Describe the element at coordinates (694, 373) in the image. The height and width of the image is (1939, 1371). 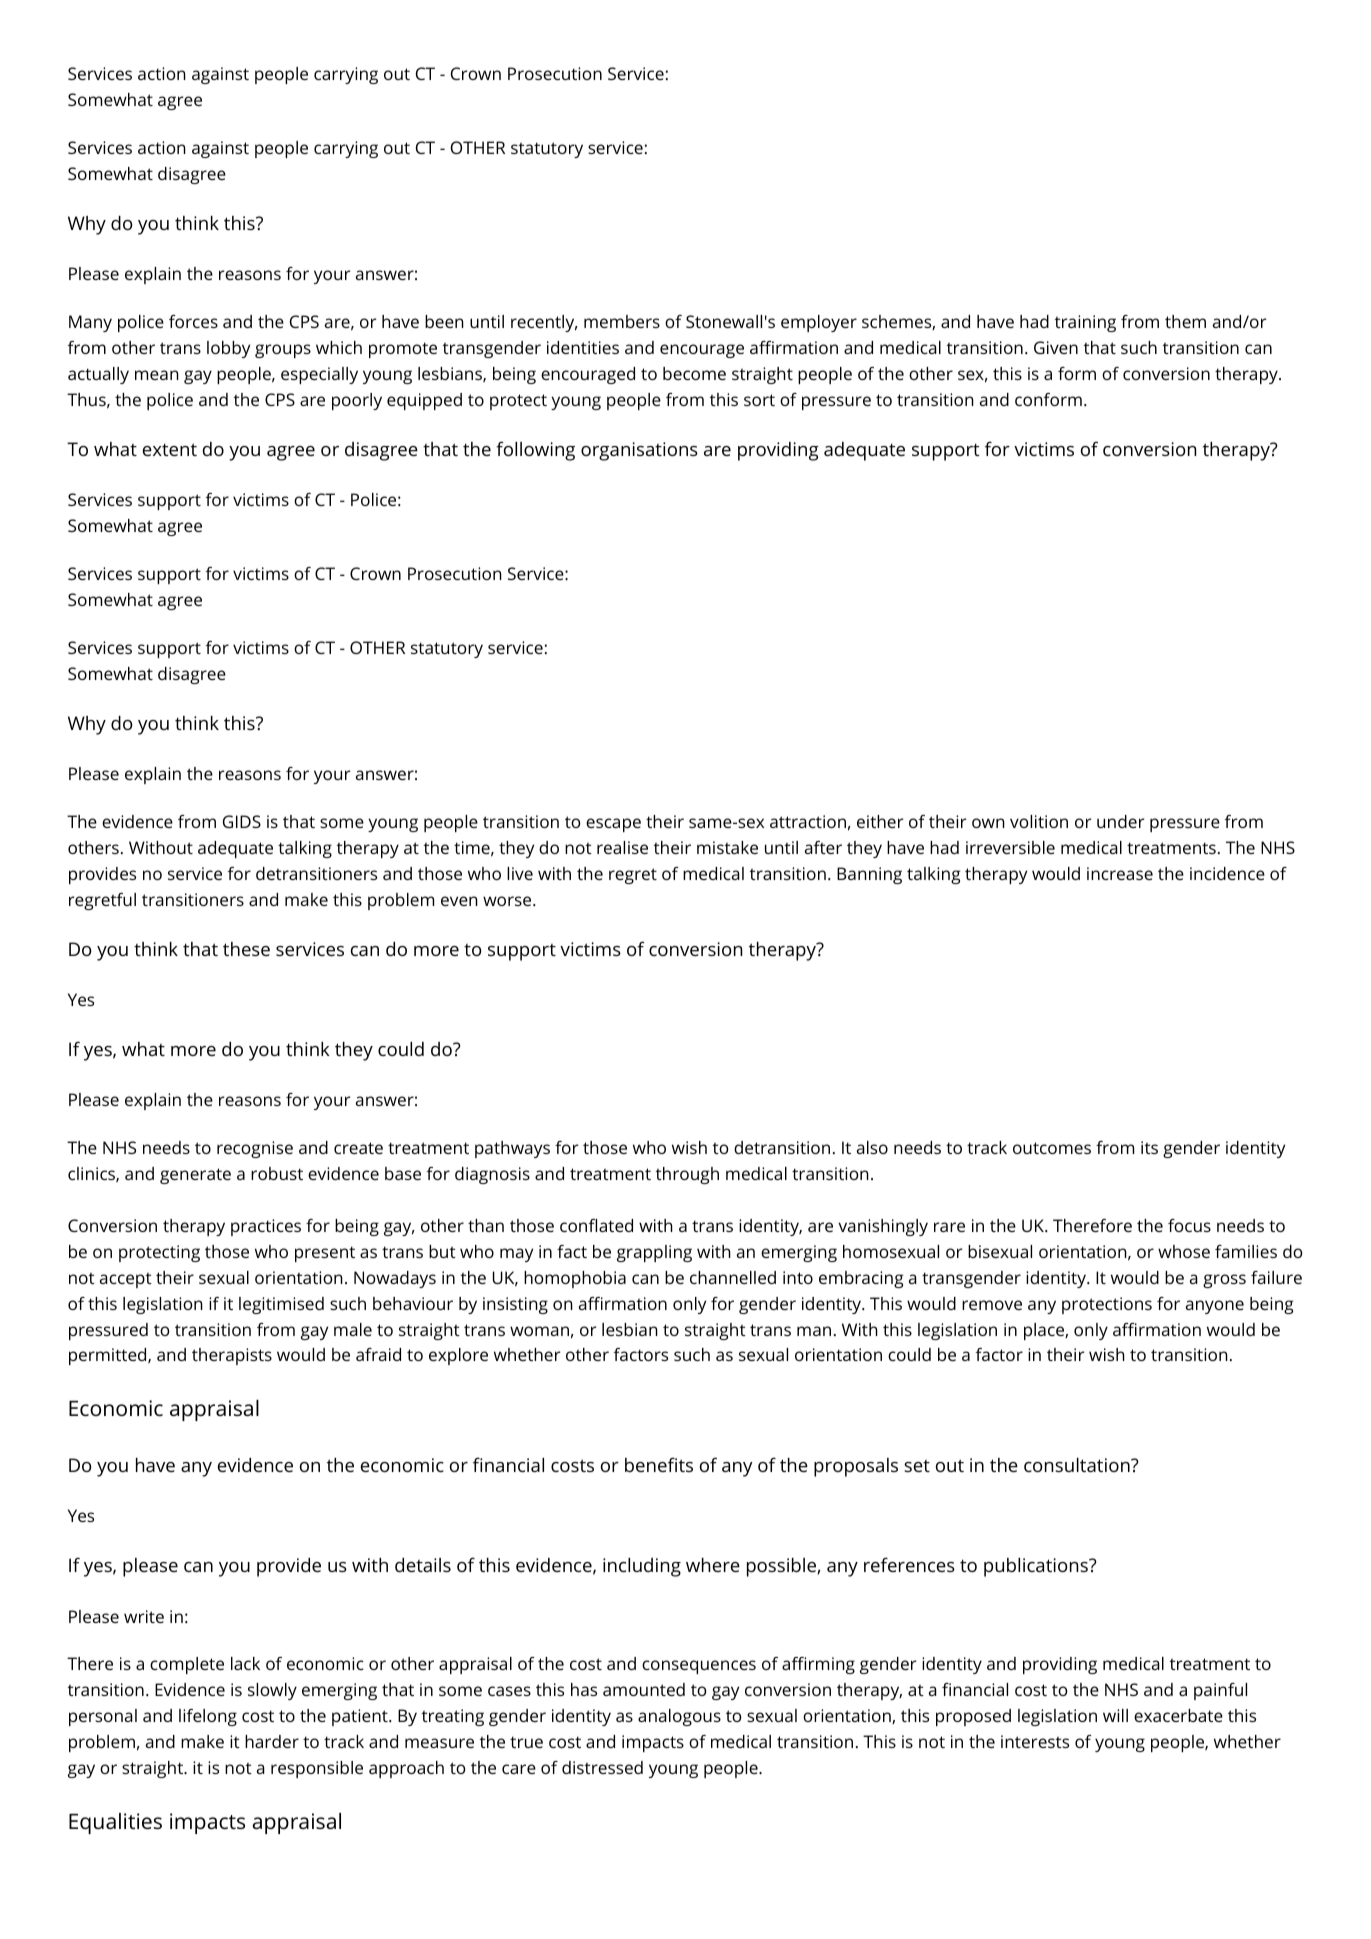
I see `become` at that location.
